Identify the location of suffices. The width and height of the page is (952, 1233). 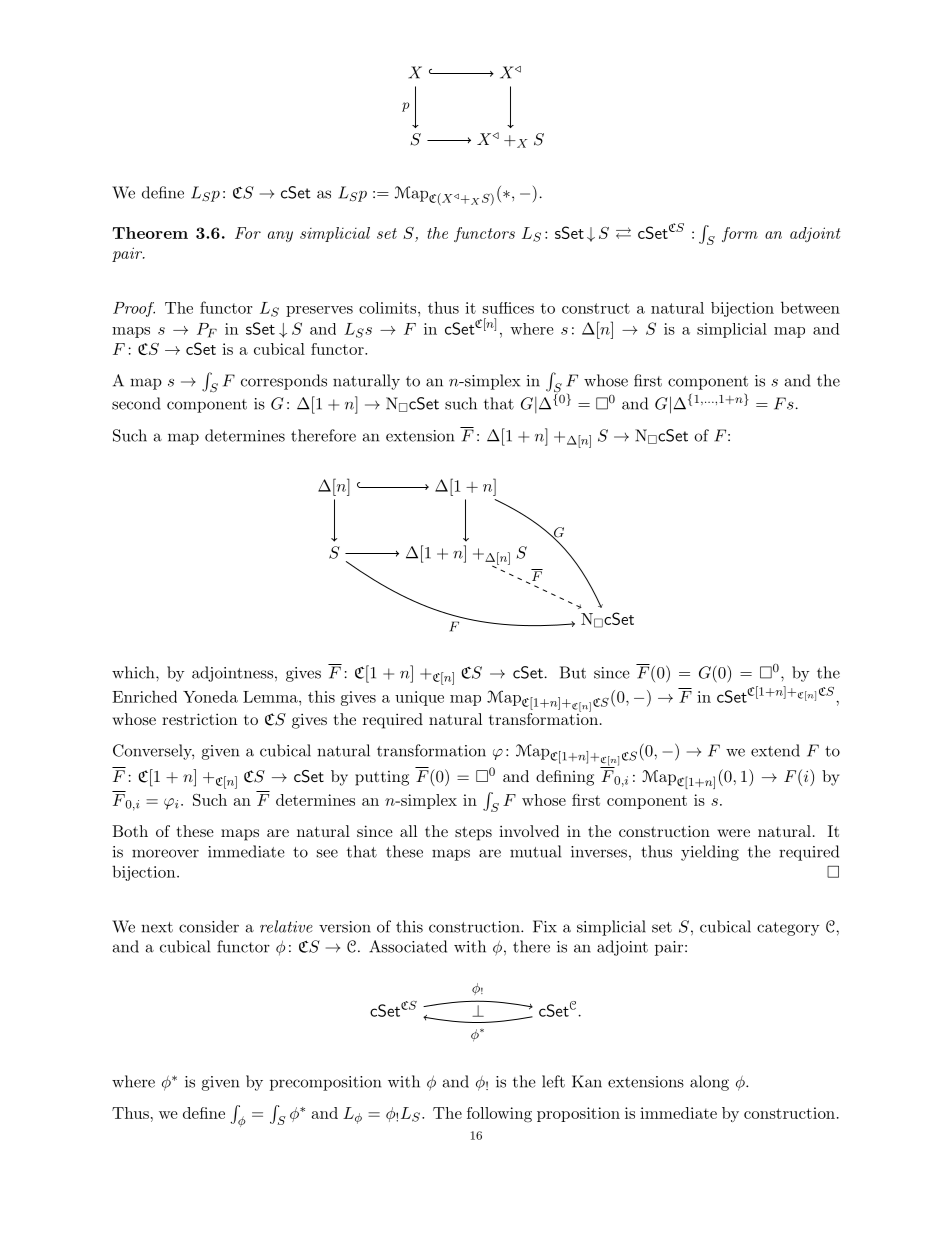
(508, 308).
